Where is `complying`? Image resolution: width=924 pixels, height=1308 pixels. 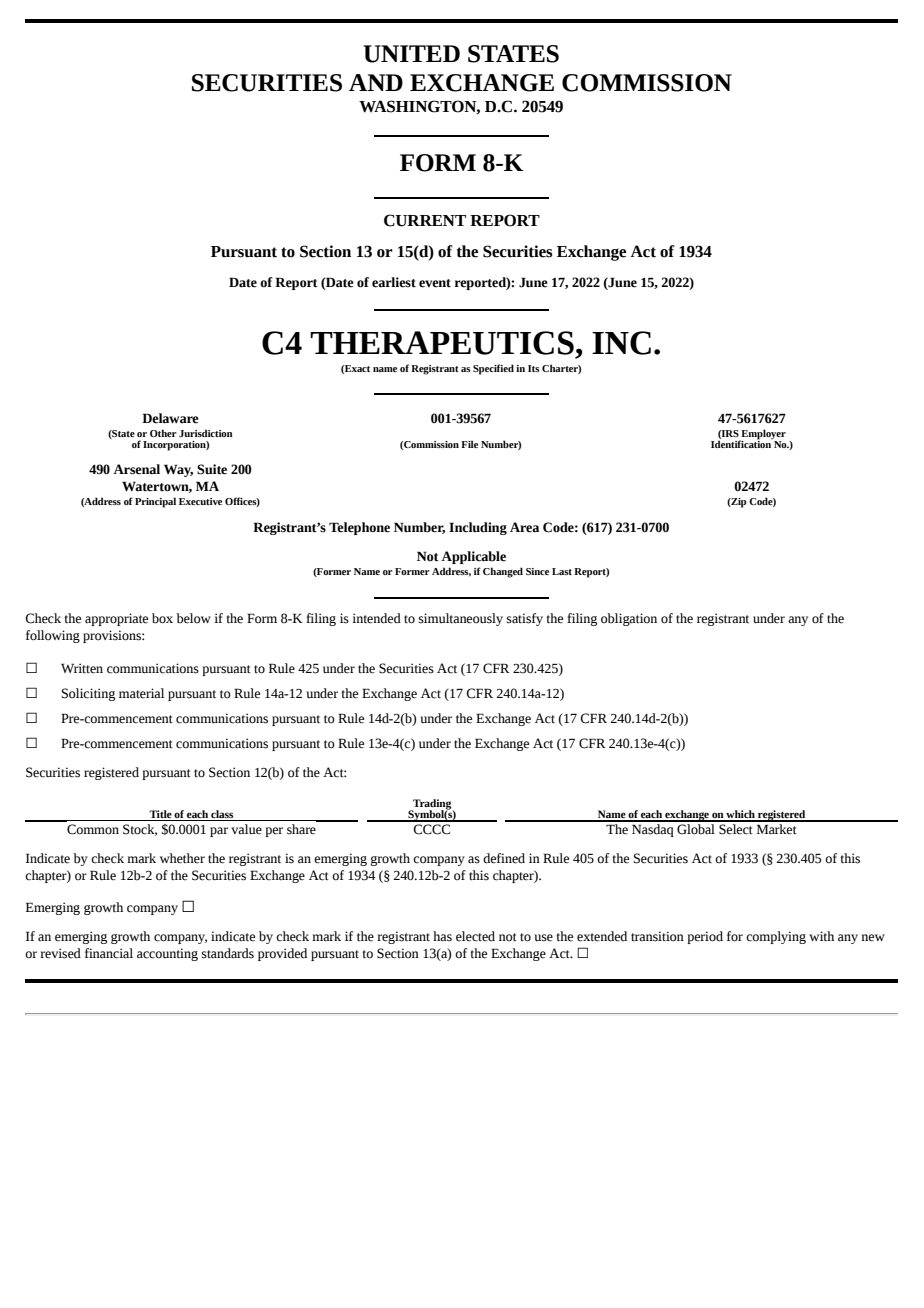
complying is located at coordinates (776, 937).
